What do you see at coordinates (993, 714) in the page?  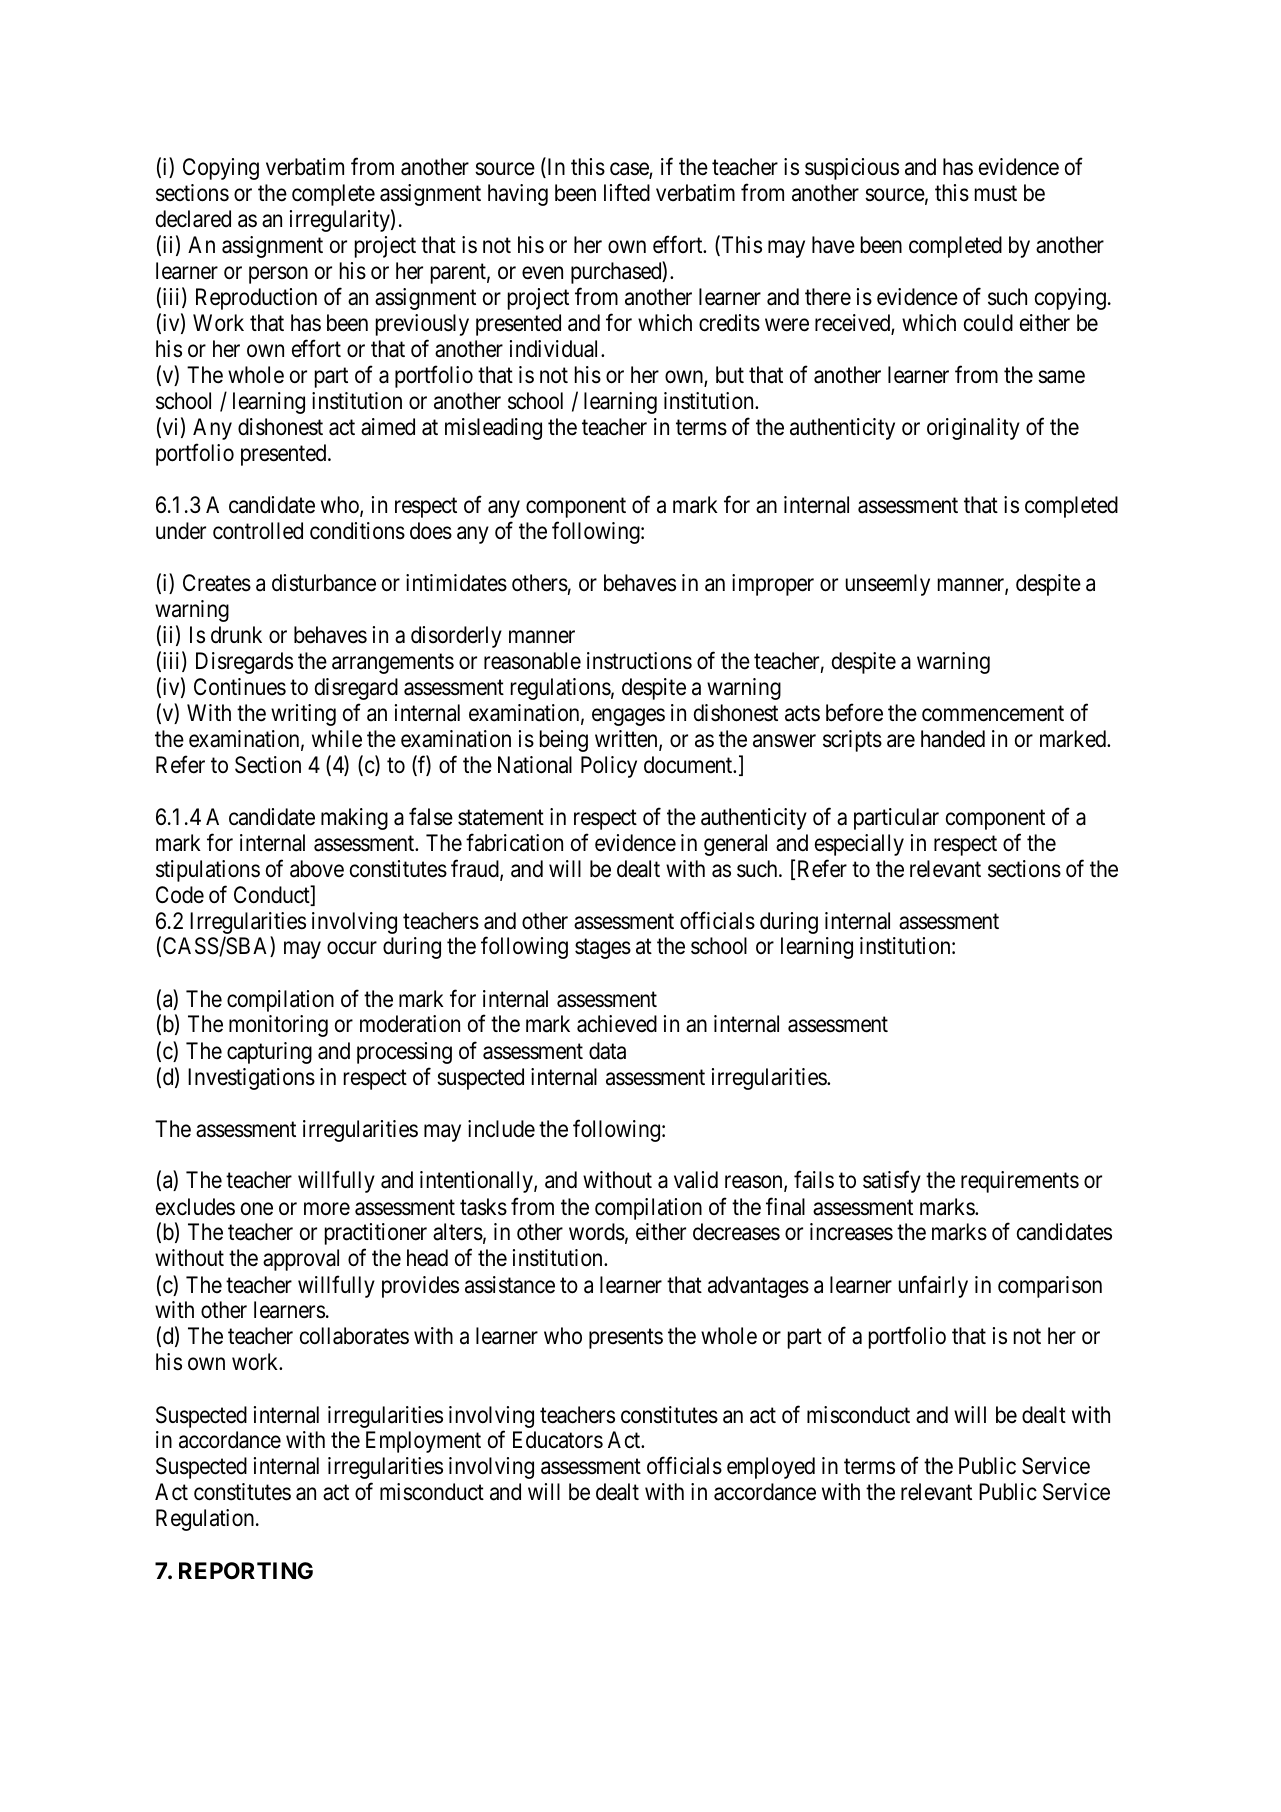 I see `commencement` at bounding box center [993, 714].
